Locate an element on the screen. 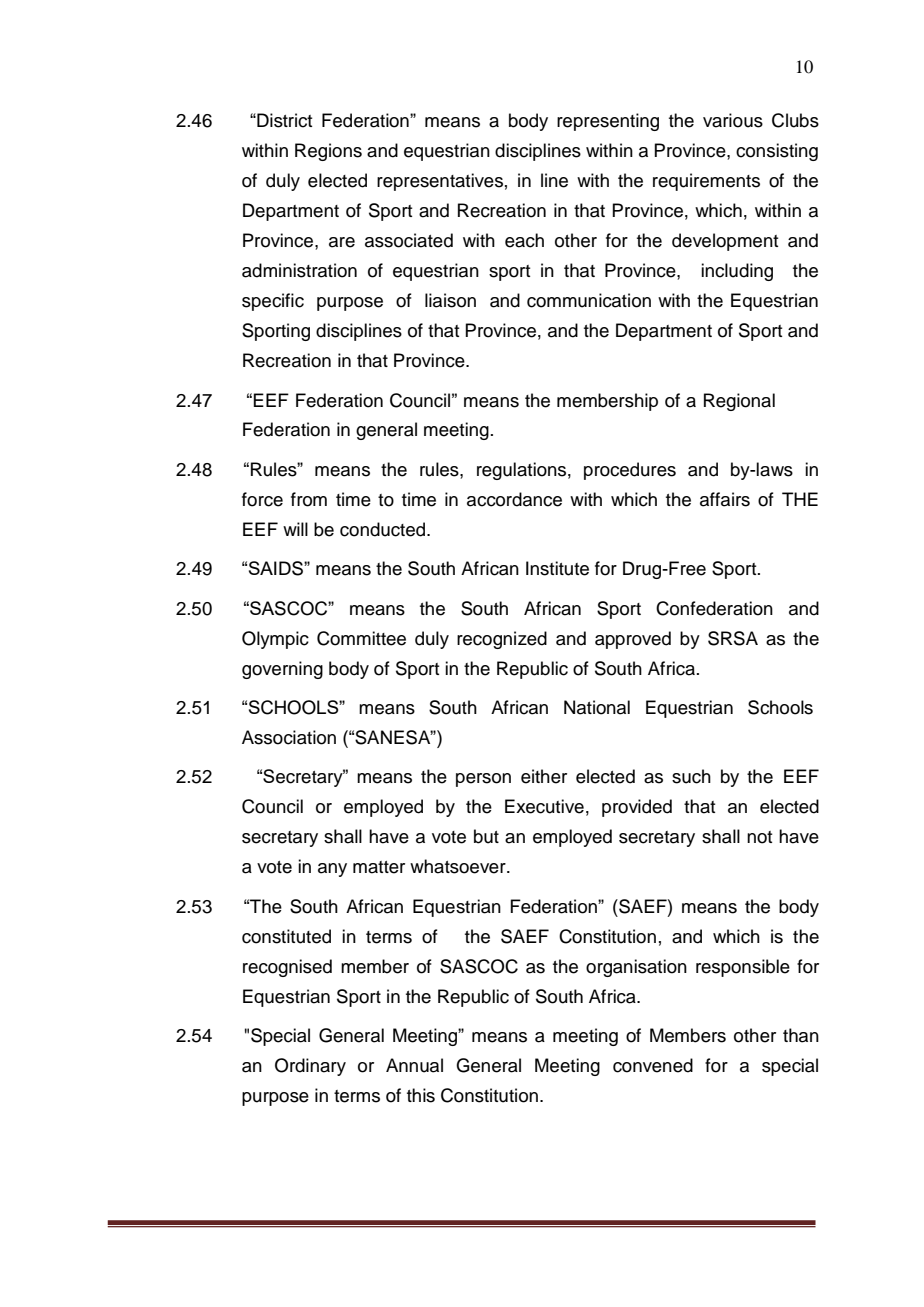 The width and height of the screenshot is (924, 1307). such is located at coordinates (691, 776).
